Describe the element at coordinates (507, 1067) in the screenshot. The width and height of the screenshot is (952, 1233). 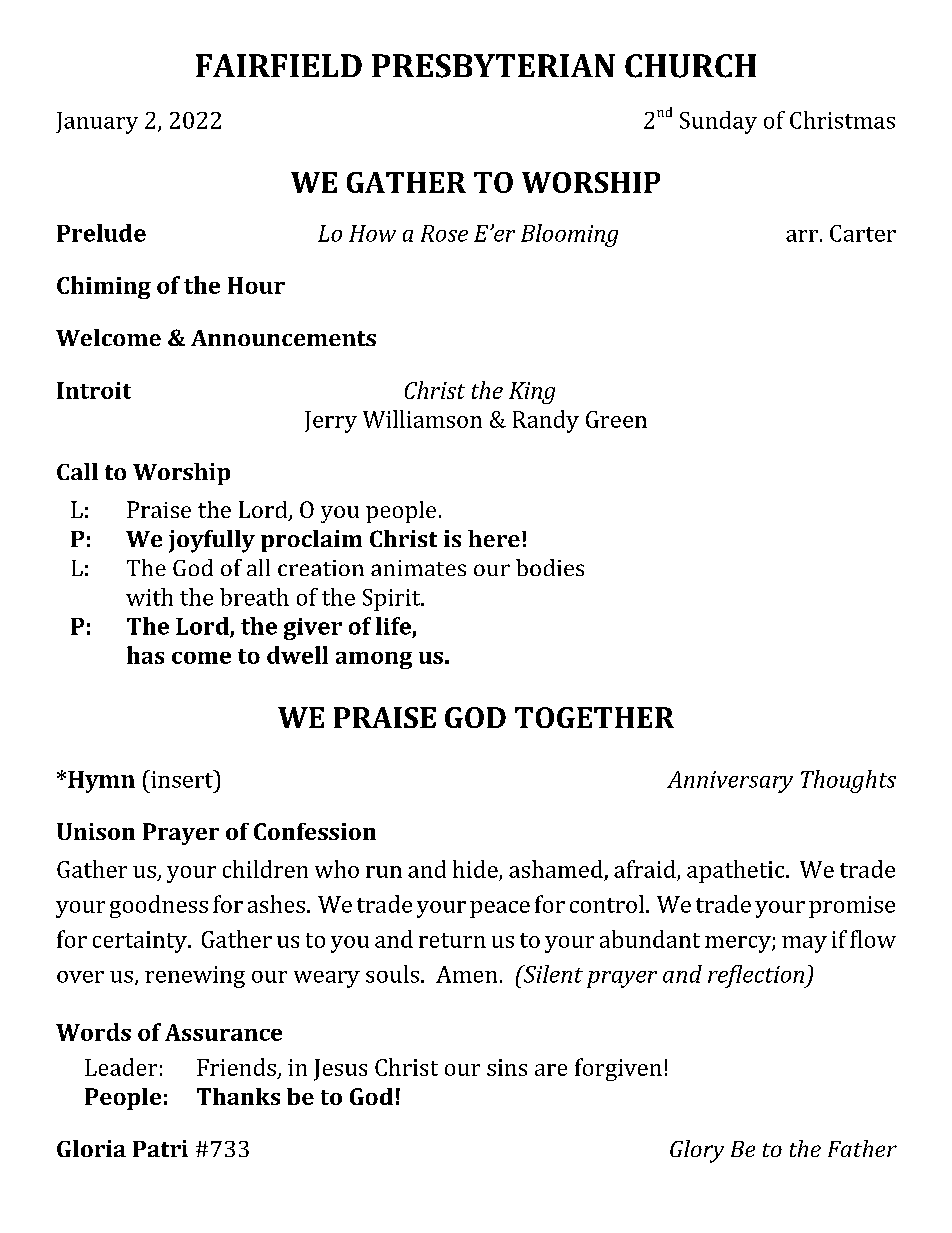
I see `sins` at that location.
